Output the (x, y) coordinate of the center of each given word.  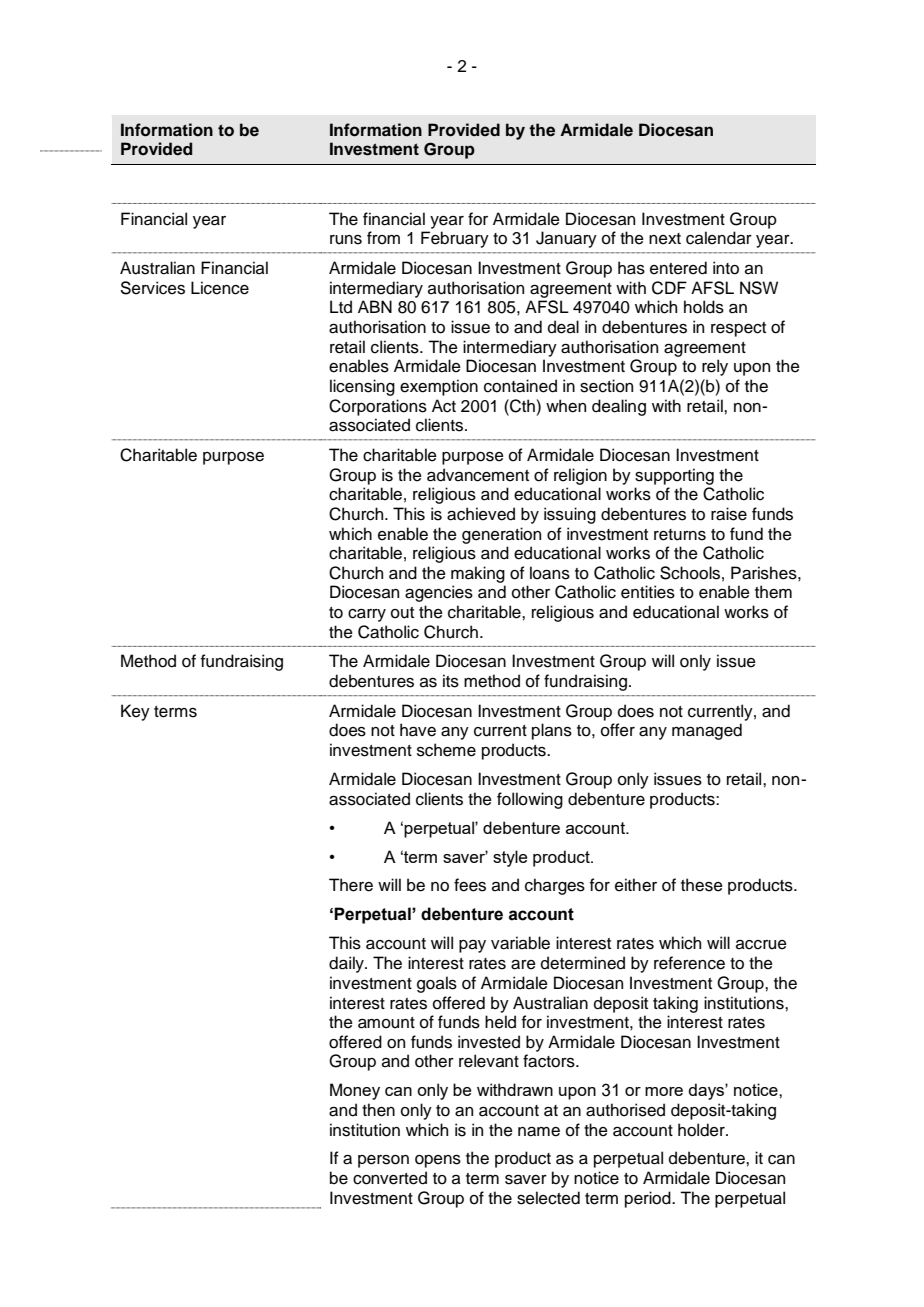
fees (470, 885)
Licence (220, 288)
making (478, 574)
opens (438, 1161)
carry (367, 615)
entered (678, 268)
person (383, 1161)
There (351, 885)
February (455, 239)
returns (680, 535)
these (702, 885)
